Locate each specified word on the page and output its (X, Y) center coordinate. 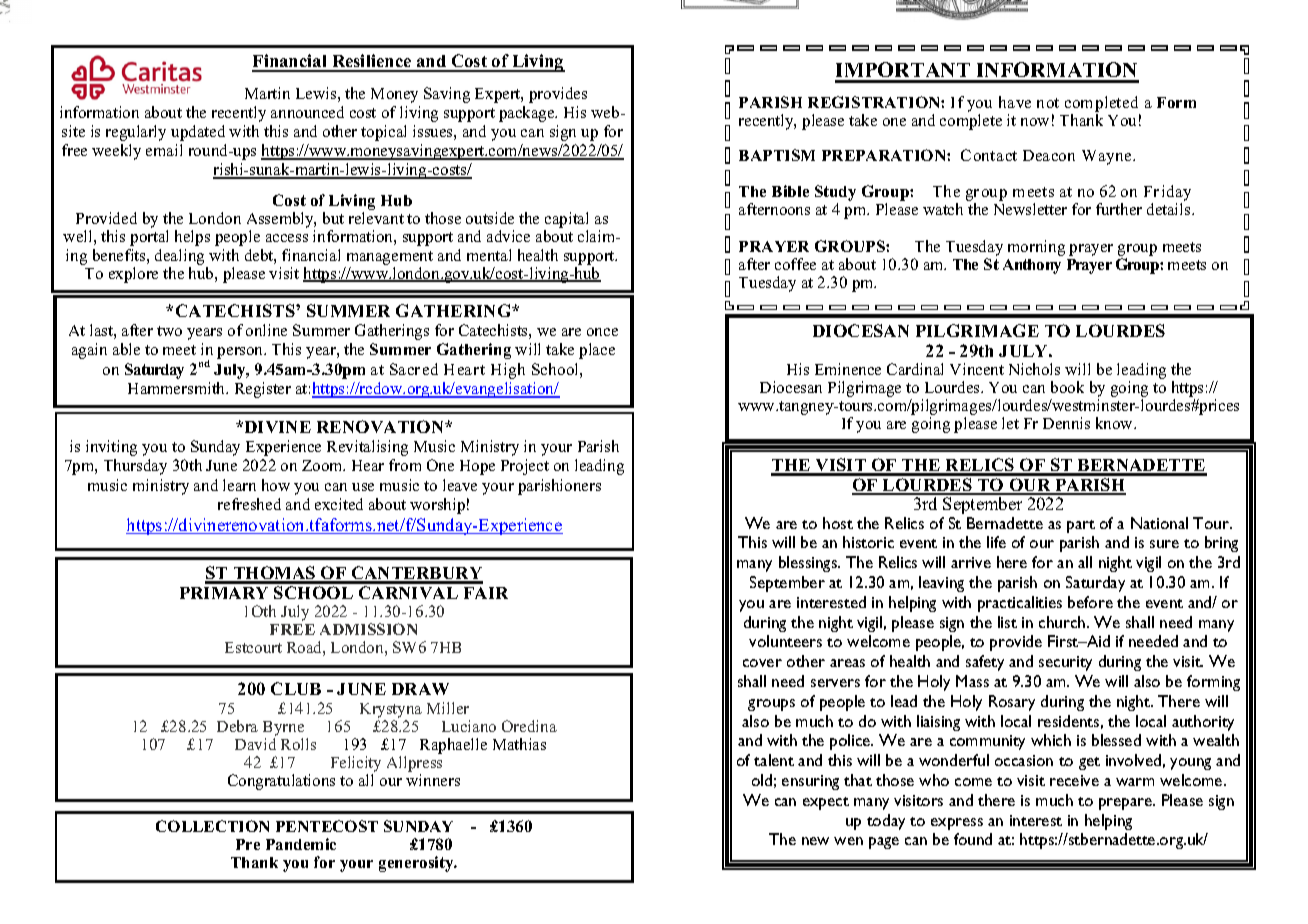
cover (762, 663)
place (597, 351)
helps (192, 238)
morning (1036, 248)
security (1065, 663)
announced (307, 112)
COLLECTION (212, 826)
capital (566, 221)
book (1067, 387)
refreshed (249, 504)
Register (263, 390)
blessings (809, 564)
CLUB (296, 688)
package (528, 114)
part (1081, 526)
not (1048, 103)
